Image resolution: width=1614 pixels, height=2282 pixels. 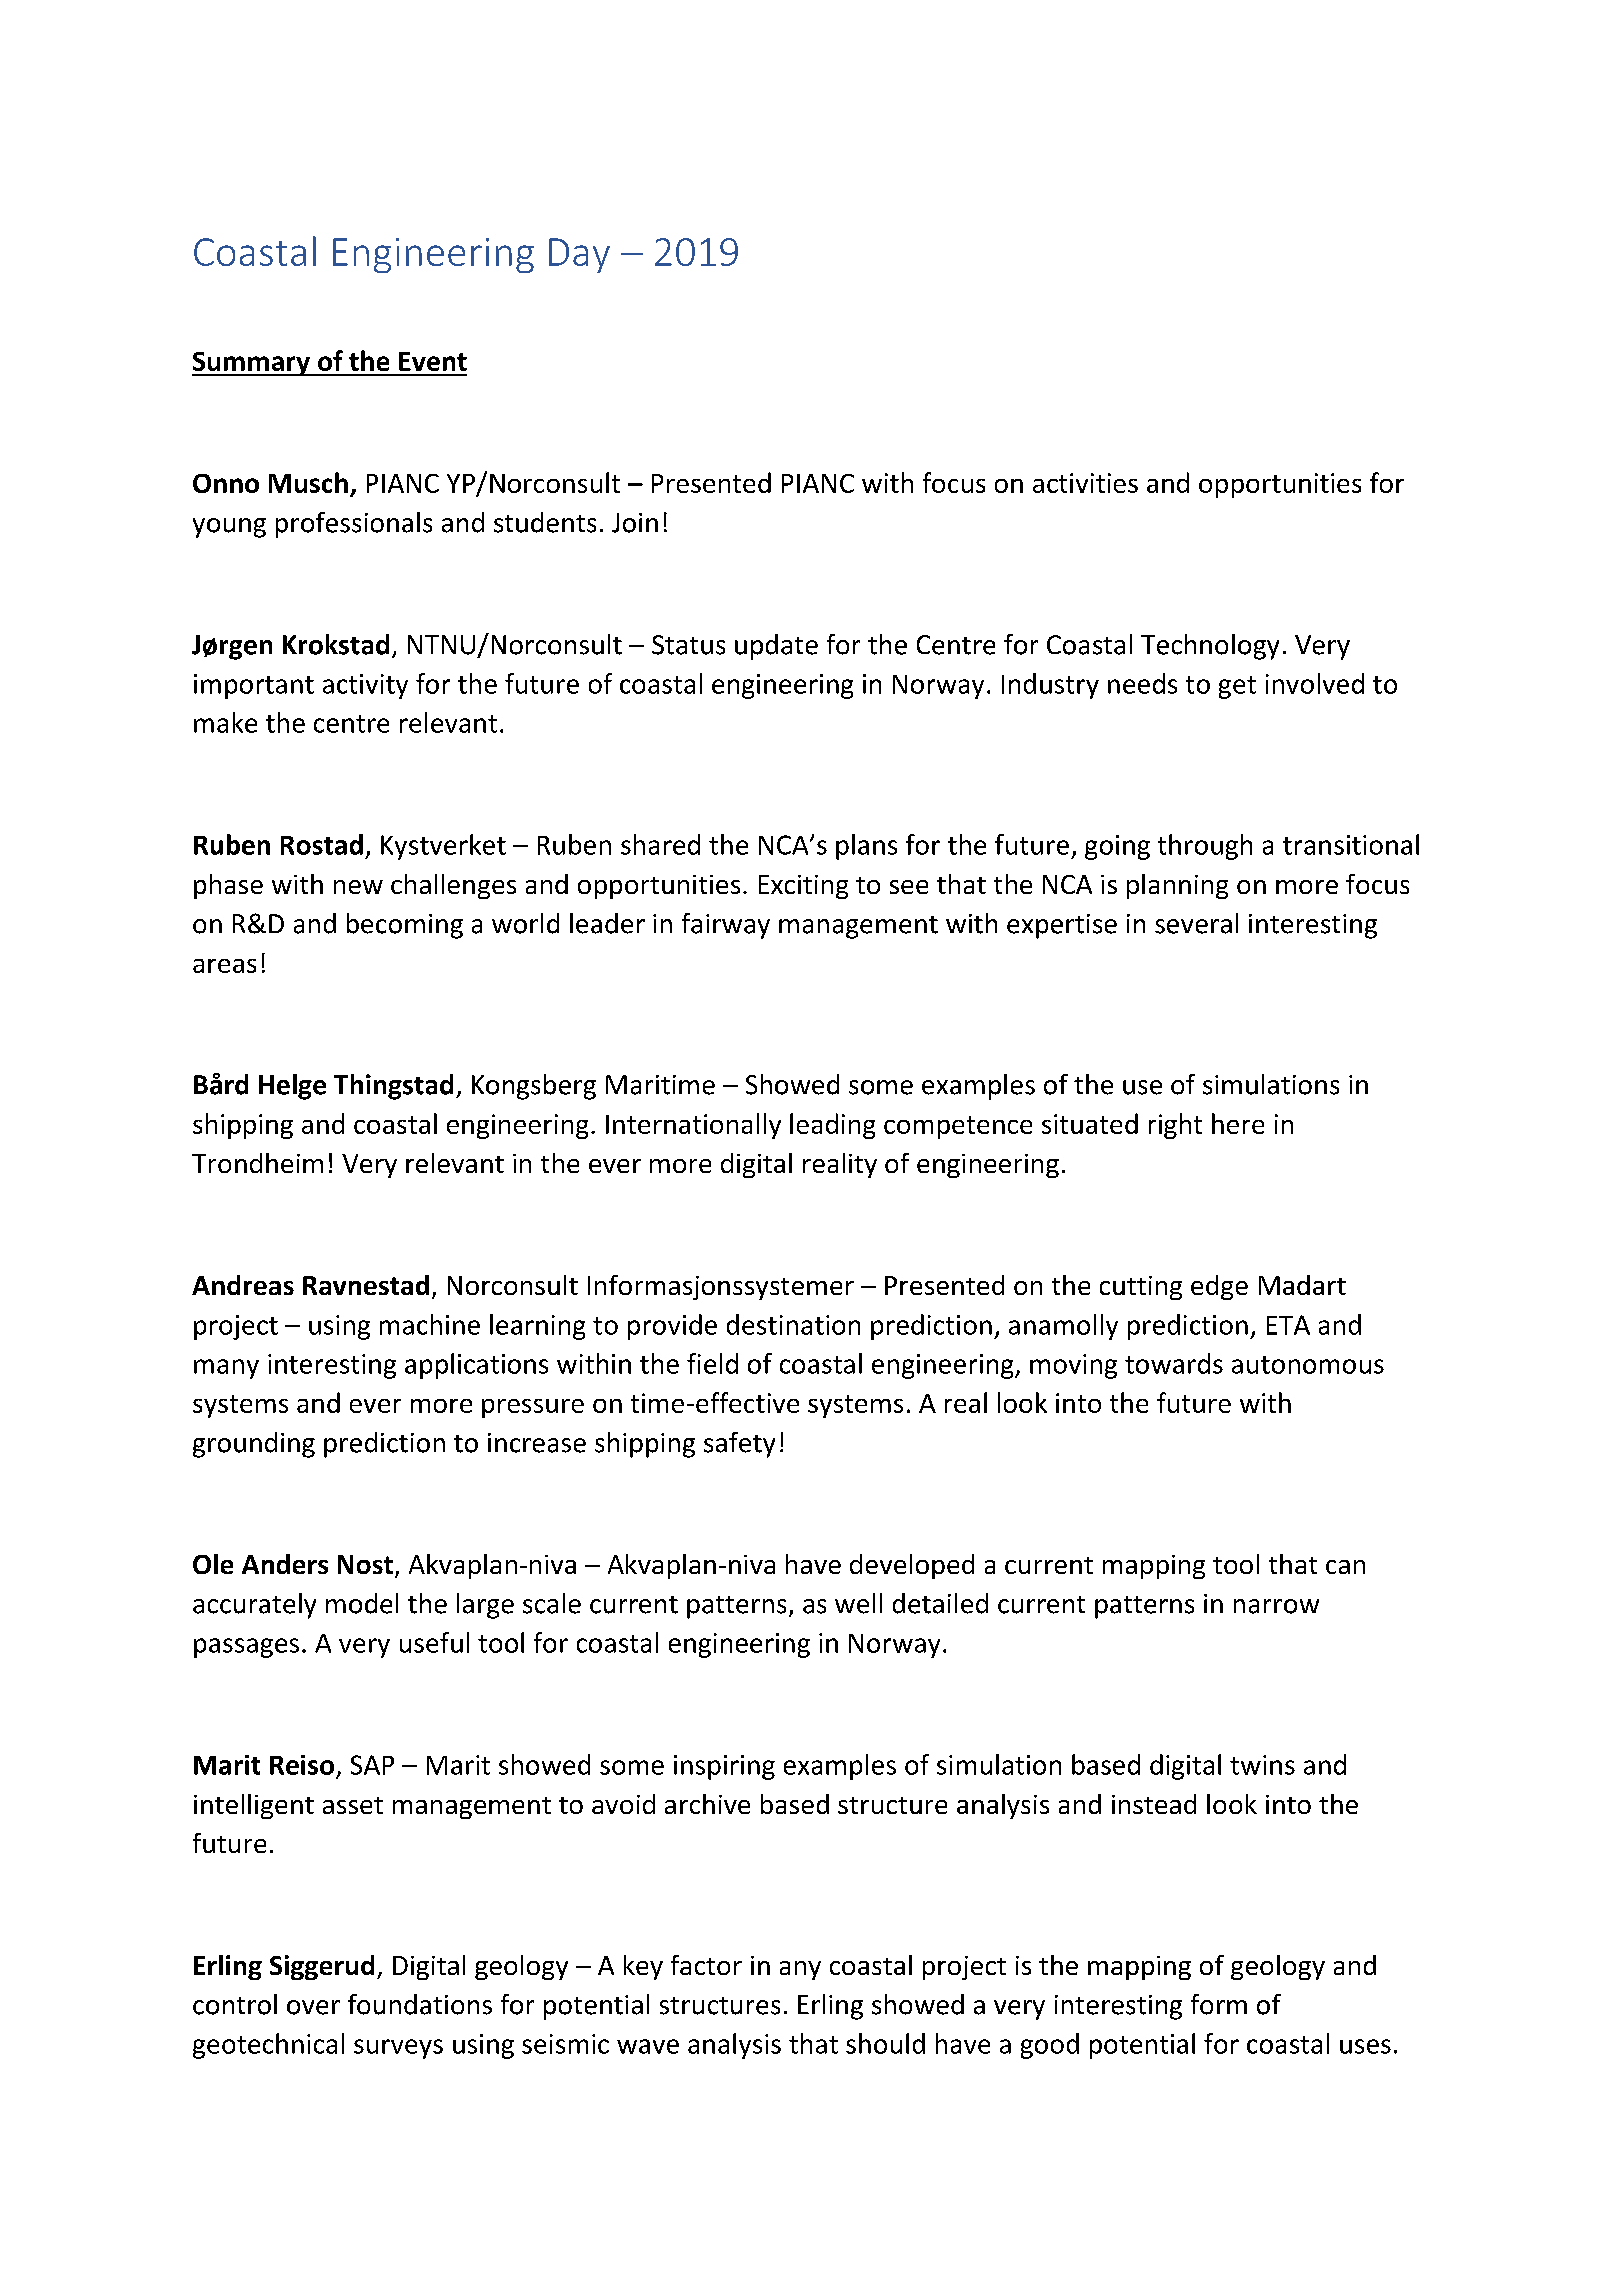 What do you see at coordinates (706, 1965) in the screenshot?
I see `factor` at bounding box center [706, 1965].
